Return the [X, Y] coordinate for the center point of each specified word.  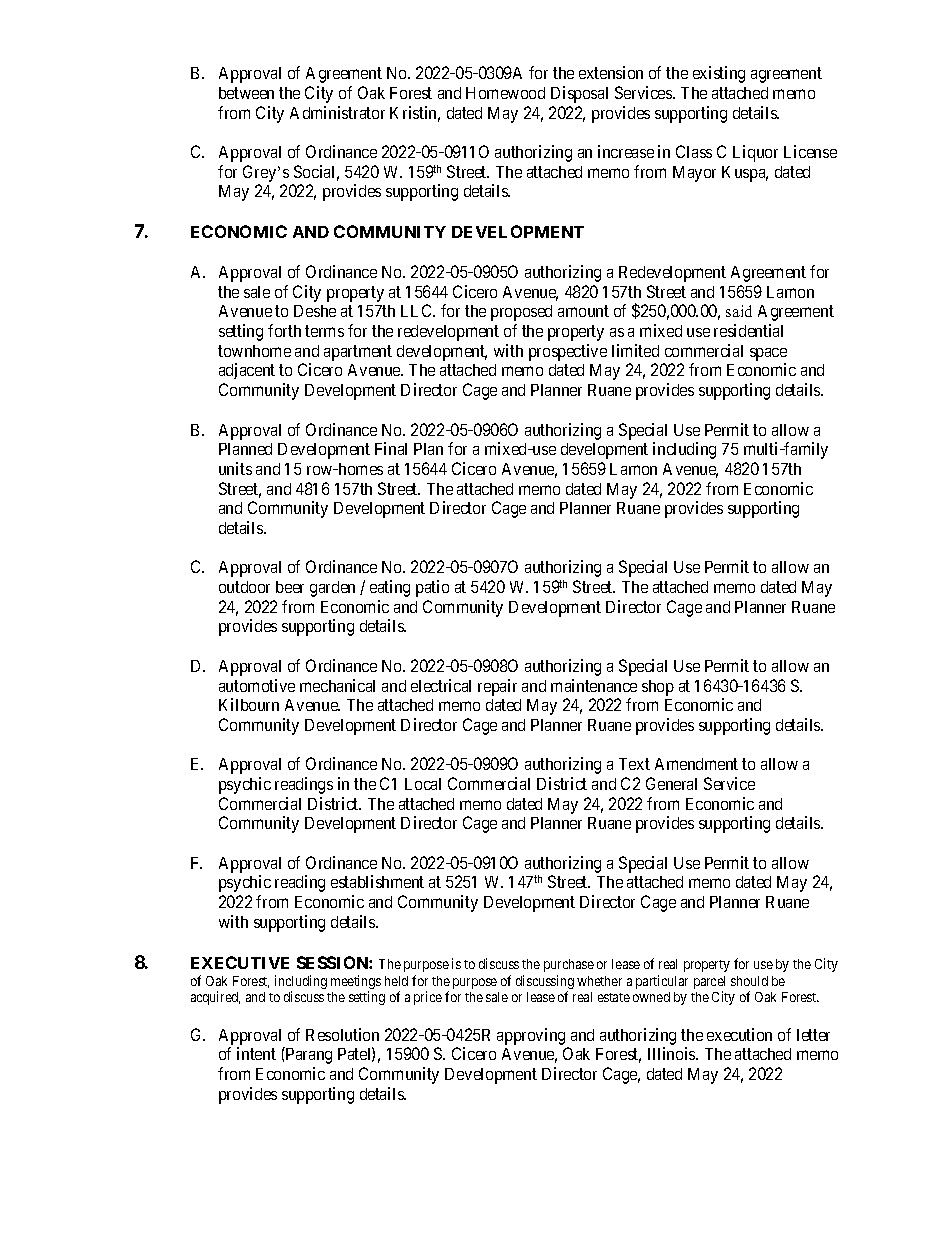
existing [719, 74]
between [246, 93]
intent [256, 1053]
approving [531, 1036]
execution [739, 1034]
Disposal [579, 94]
